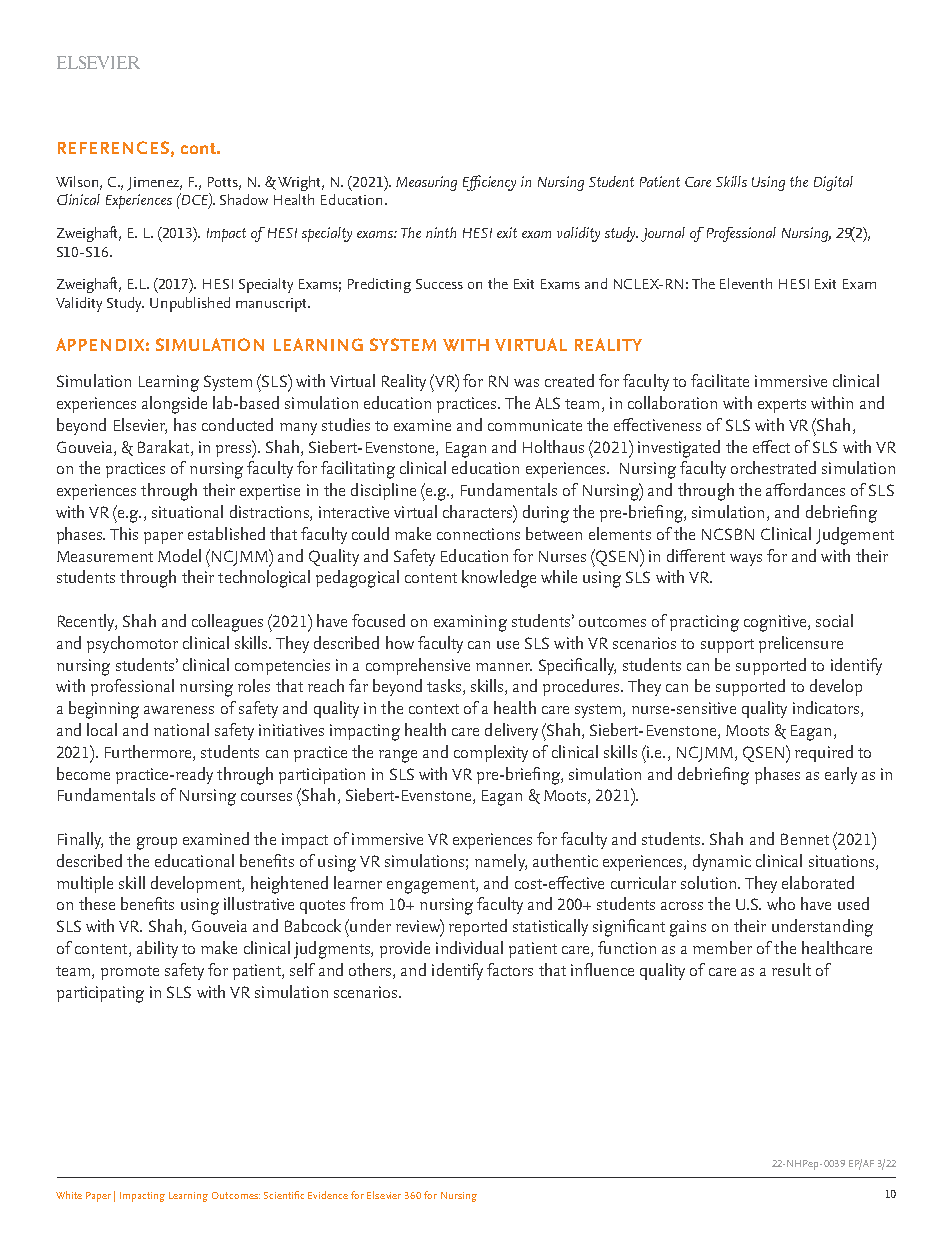 The height and width of the screenshot is (1233, 952). Describe the element at coordinates (69, 1195) in the screenshot. I see `White` at that location.
